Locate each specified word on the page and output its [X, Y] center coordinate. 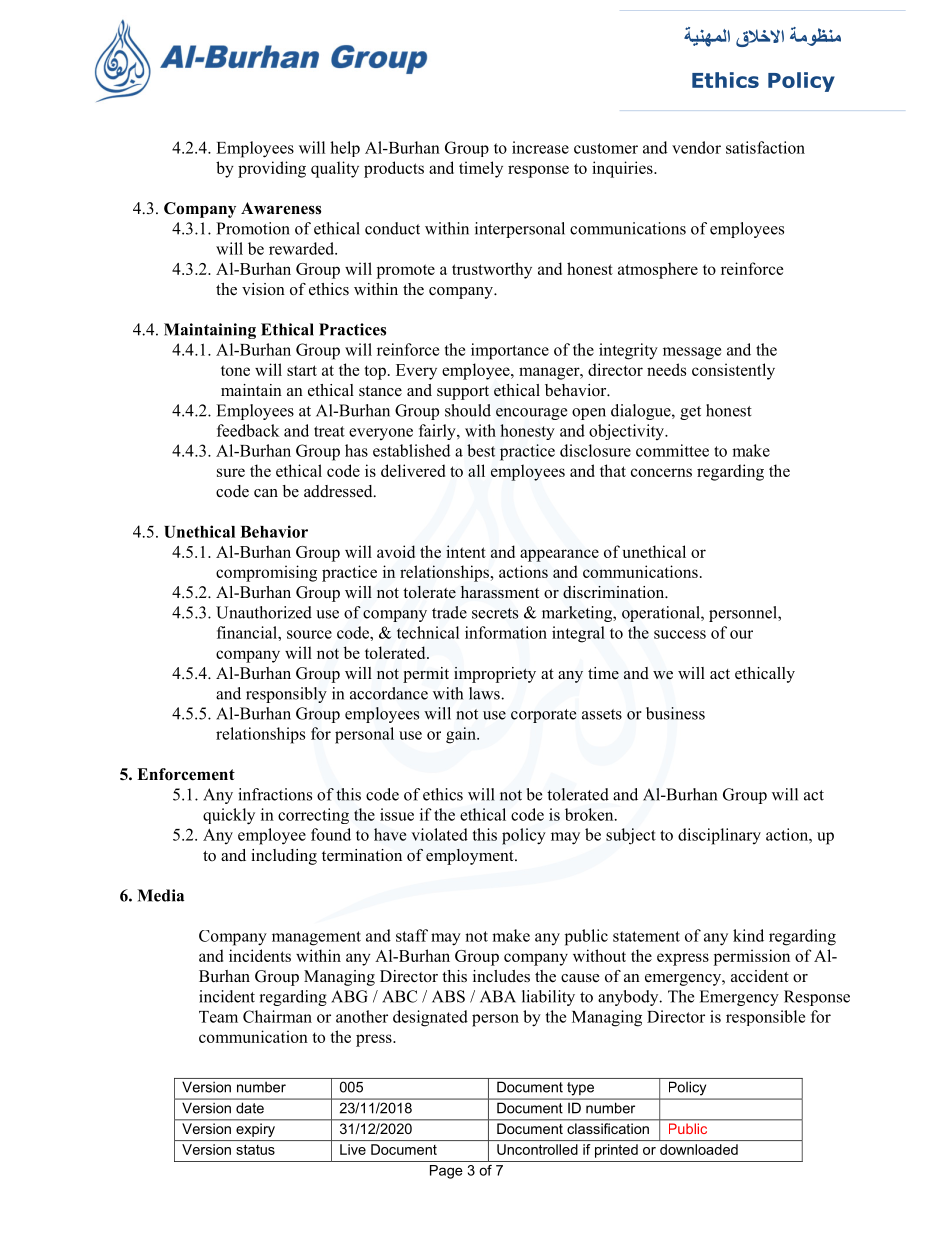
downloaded [699, 1149]
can [266, 493]
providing [272, 169]
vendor [696, 147]
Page [446, 1172]
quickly [229, 816]
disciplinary [719, 836]
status [255, 1150]
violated [439, 834]
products [394, 169]
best [481, 450]
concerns [661, 472]
